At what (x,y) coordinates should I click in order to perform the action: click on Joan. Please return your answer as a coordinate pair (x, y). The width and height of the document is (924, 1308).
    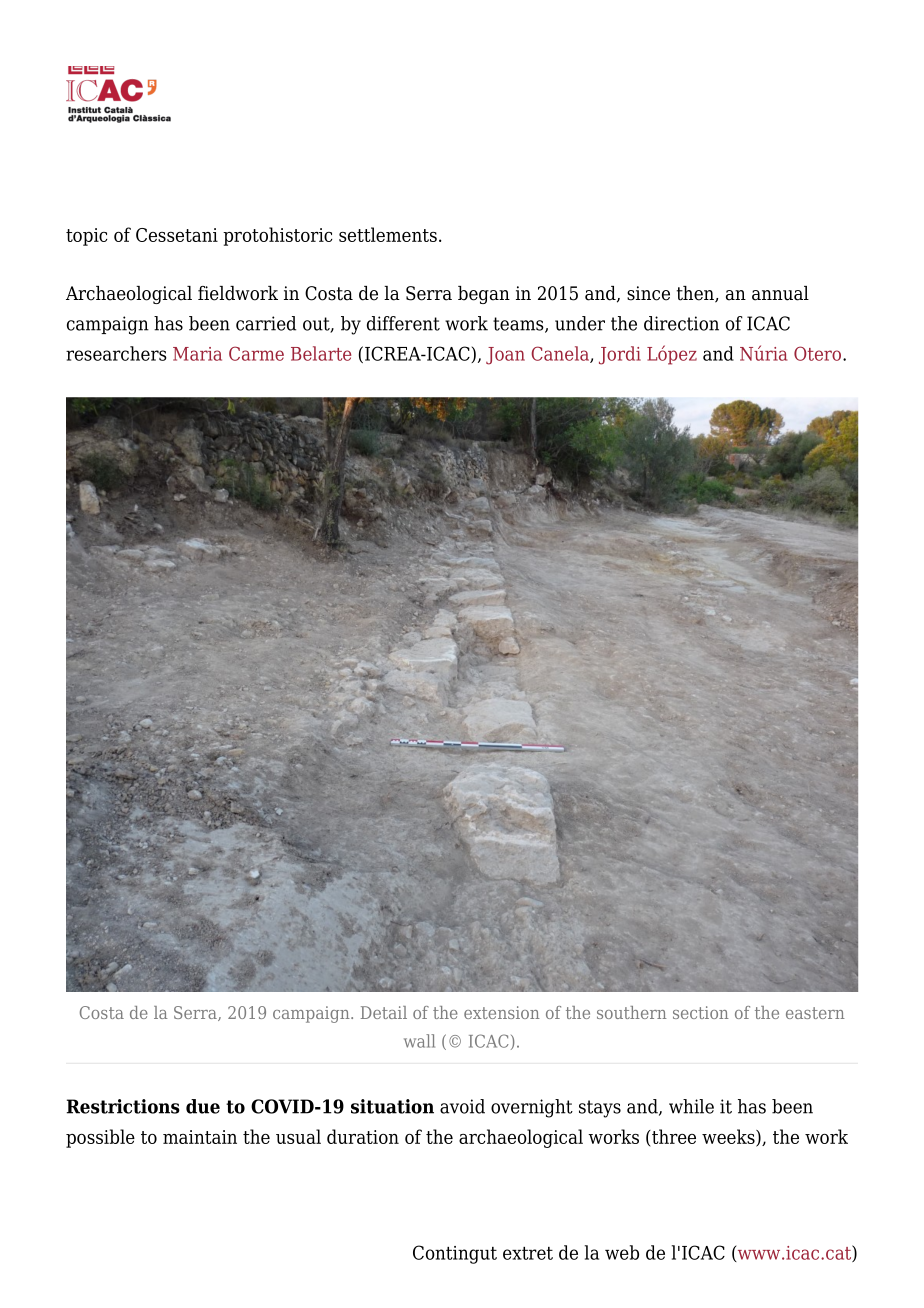
    Looking at the image, I should click on (505, 356).
